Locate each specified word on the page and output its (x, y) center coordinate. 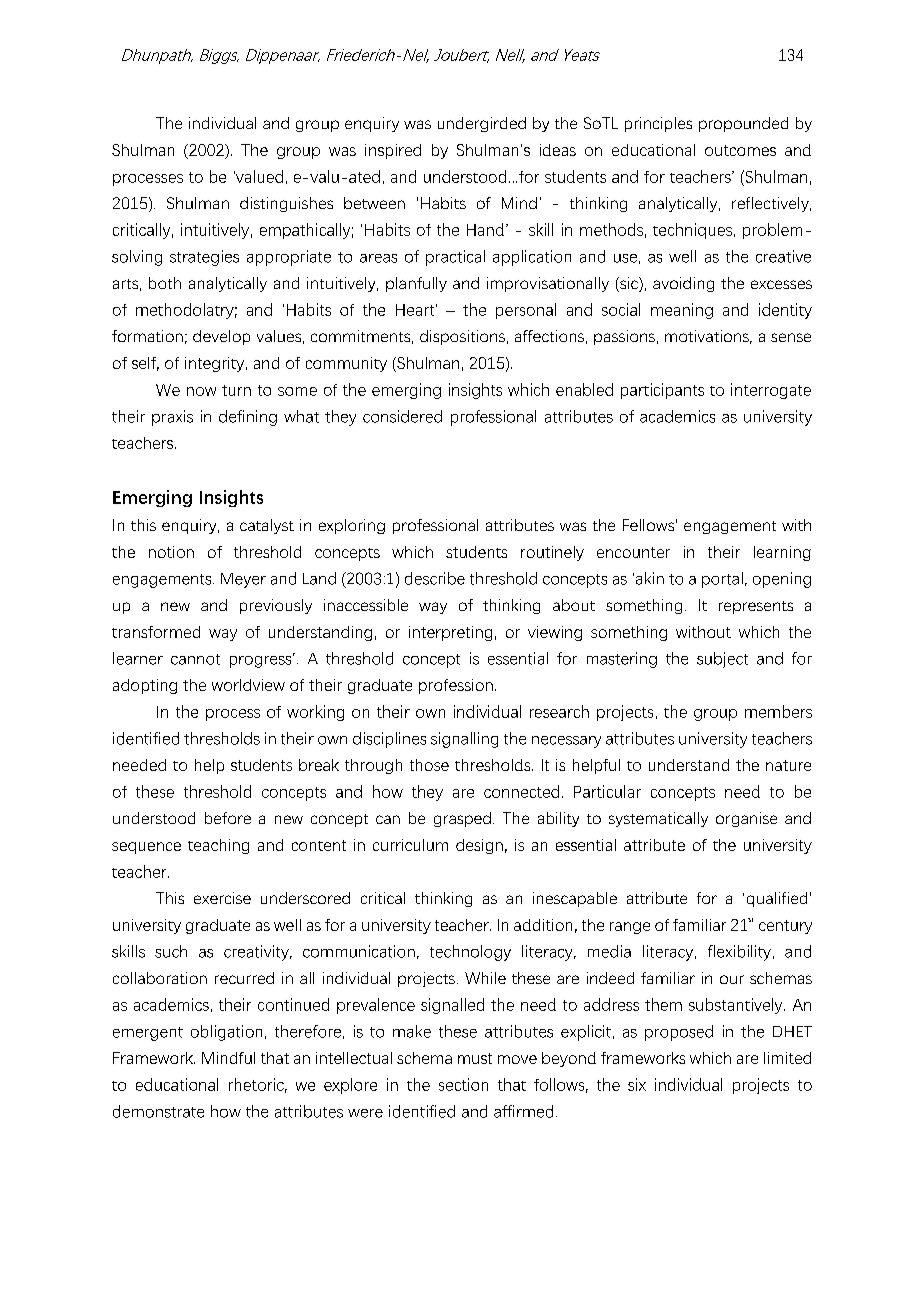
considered (402, 416)
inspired (393, 151)
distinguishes (286, 204)
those (429, 765)
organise (746, 819)
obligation (226, 1033)
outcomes (740, 150)
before (228, 818)
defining (248, 418)
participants (662, 391)
